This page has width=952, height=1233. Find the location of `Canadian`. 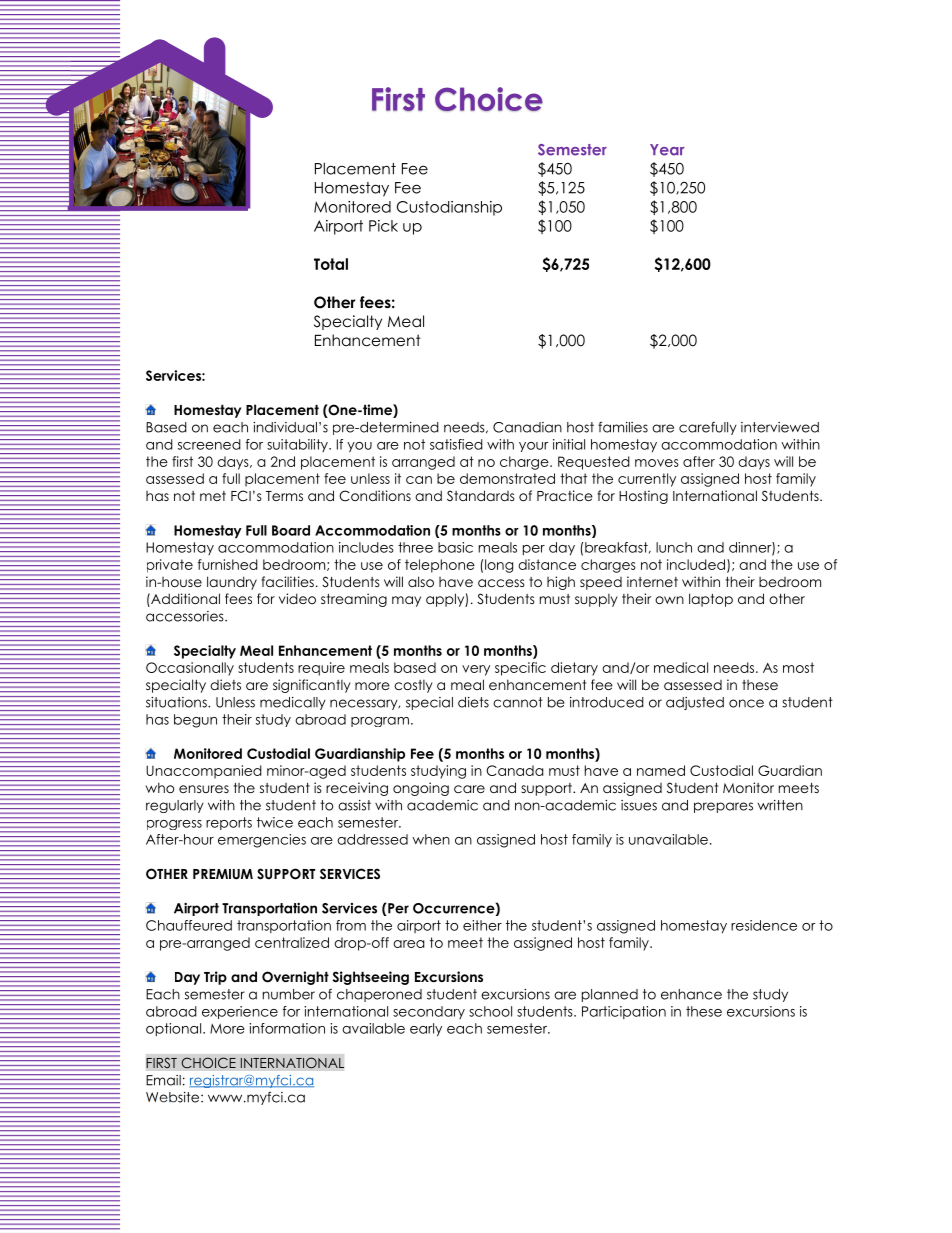

Canadian is located at coordinates (527, 427).
